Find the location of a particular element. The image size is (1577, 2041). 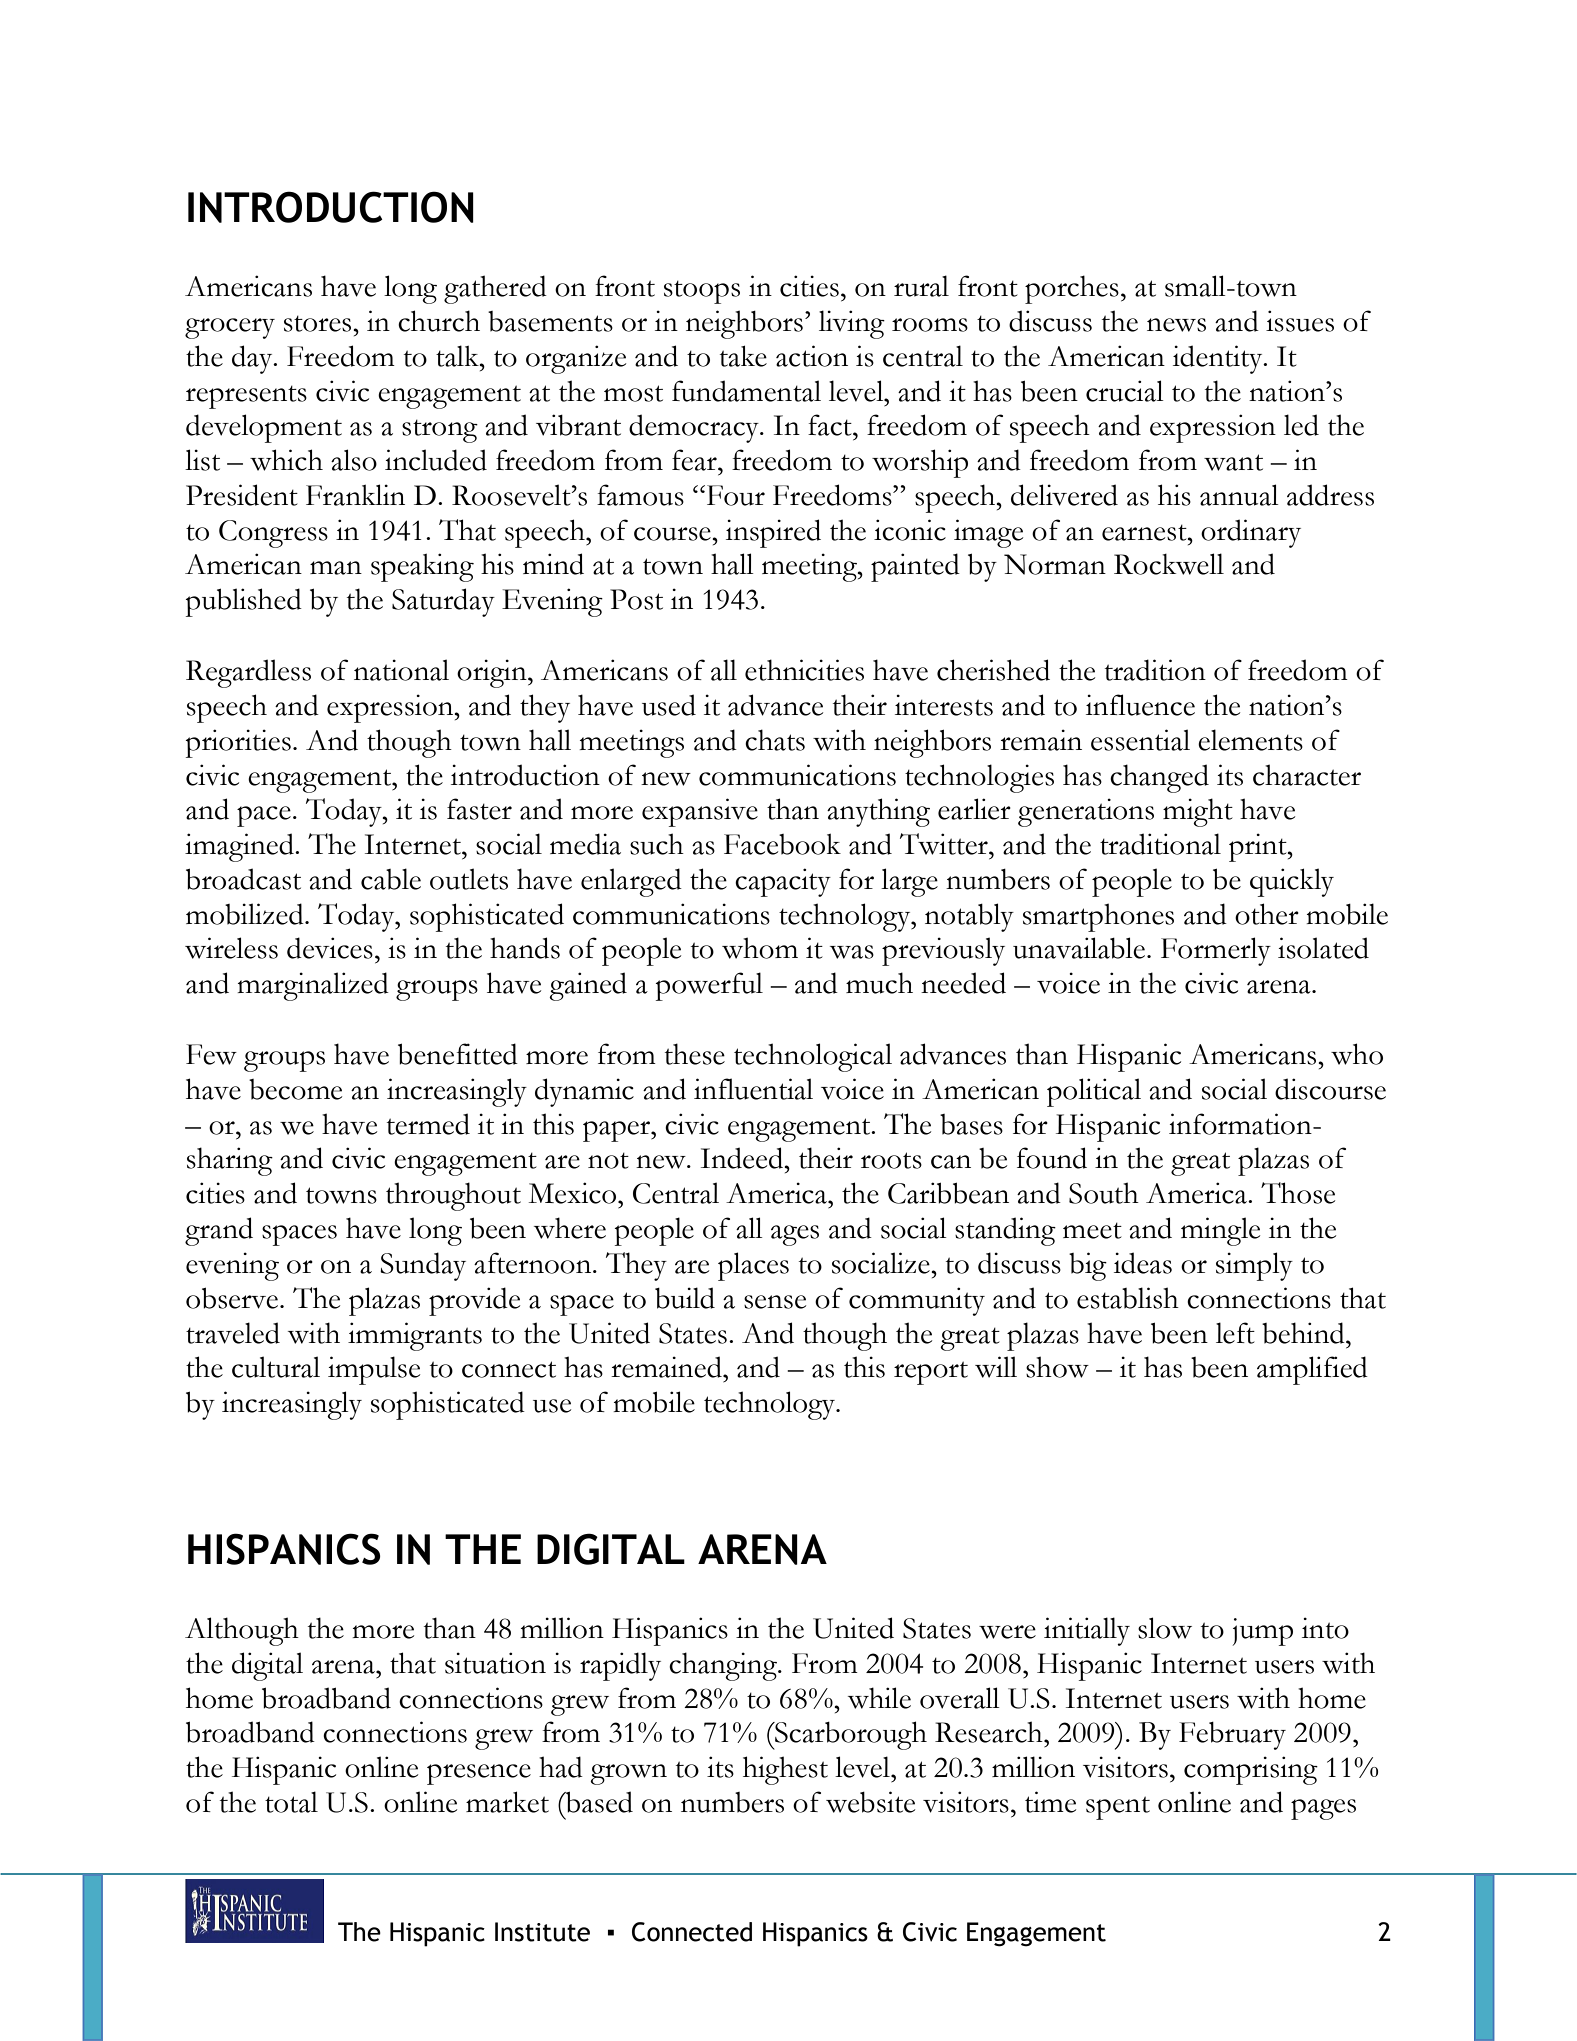

become is located at coordinates (295, 1089).
